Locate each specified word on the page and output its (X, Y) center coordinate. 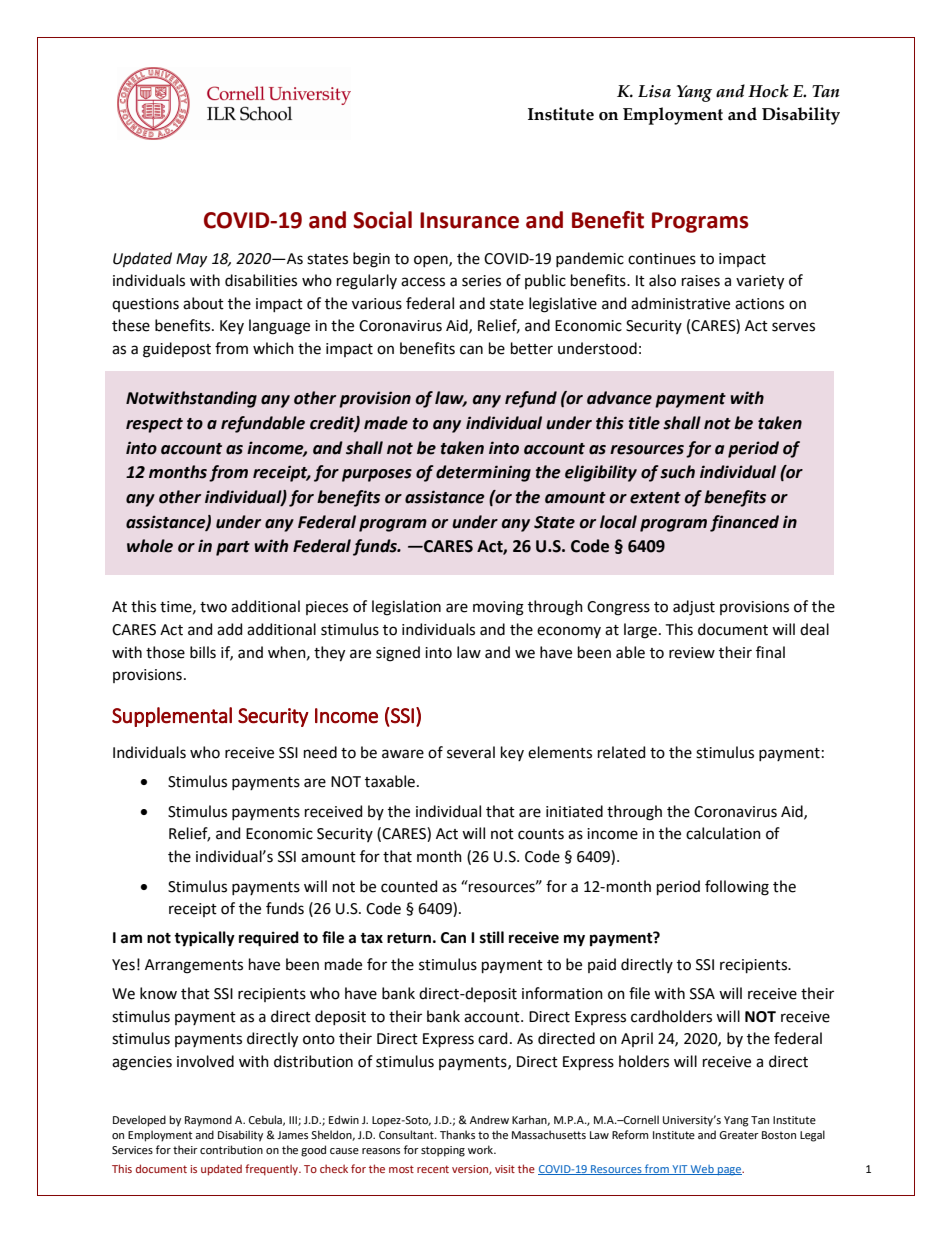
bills (203, 652)
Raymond (208, 1121)
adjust (694, 608)
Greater (739, 1135)
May (191, 260)
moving (498, 608)
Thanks (457, 1134)
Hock (768, 91)
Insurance (469, 220)
